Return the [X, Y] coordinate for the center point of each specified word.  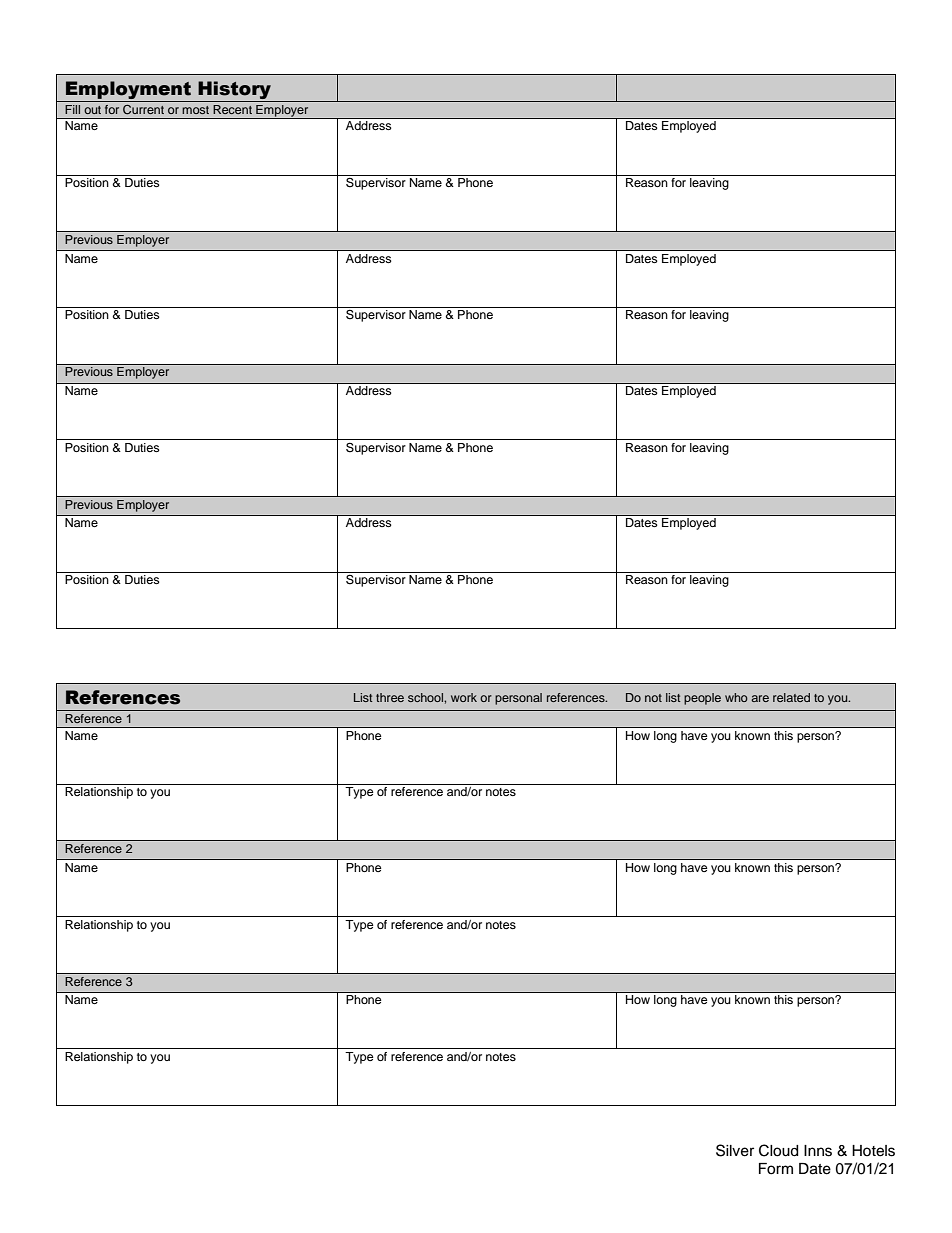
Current [143, 109]
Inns [818, 1151]
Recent [232, 109]
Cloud [778, 1150]
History [235, 91]
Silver [735, 1150]
